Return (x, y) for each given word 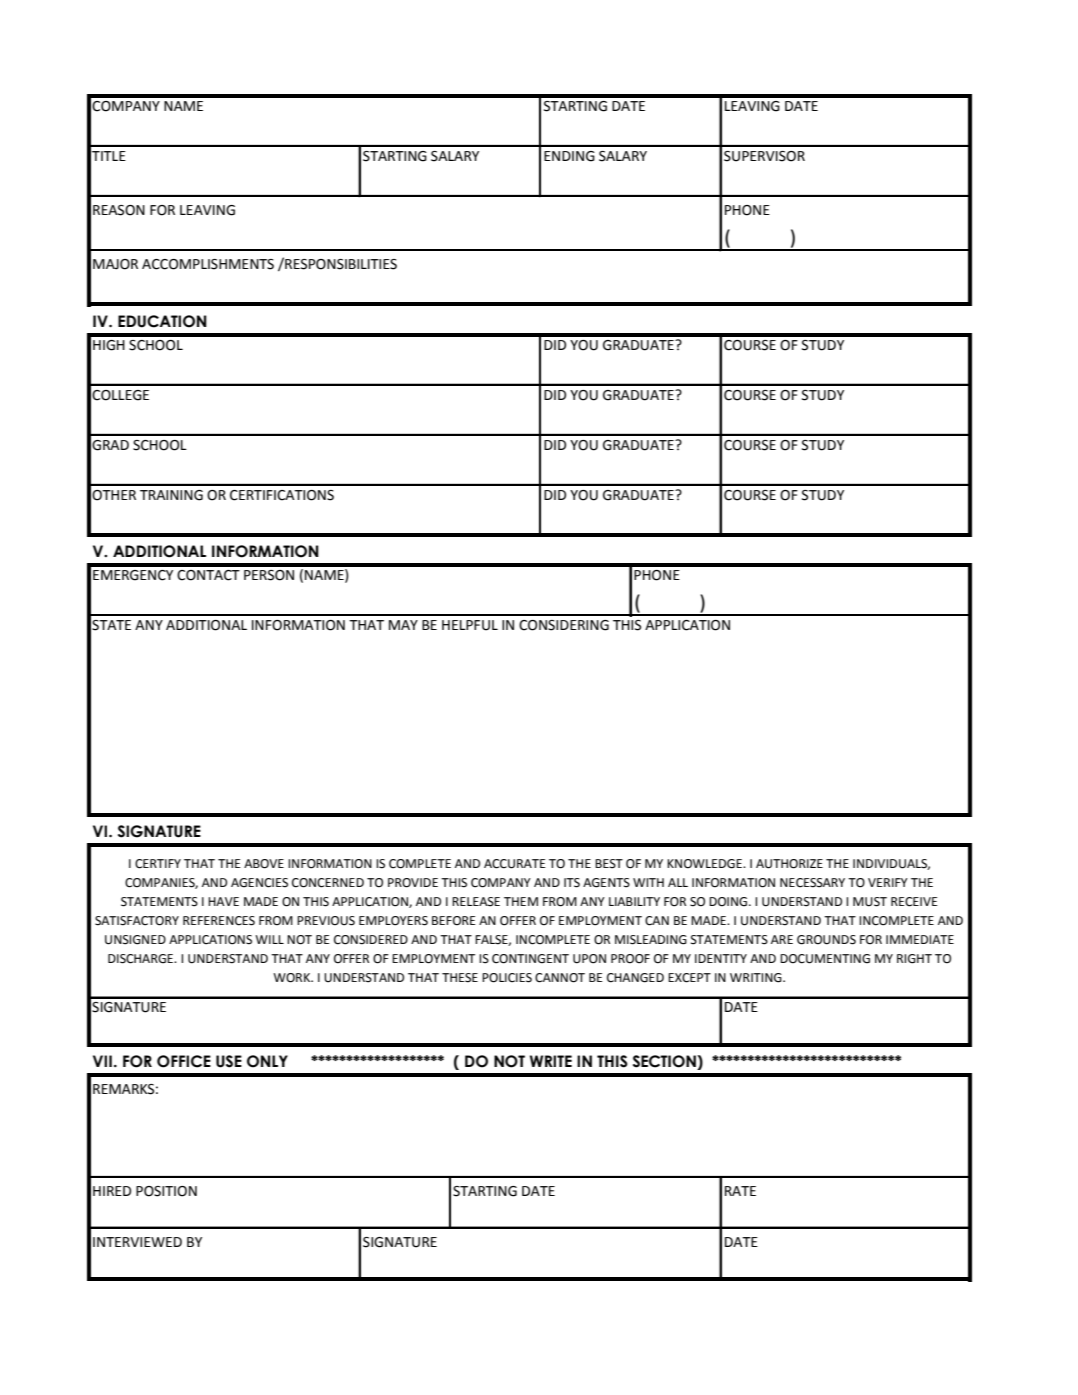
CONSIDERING (564, 625)
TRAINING (171, 495)
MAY (403, 625)
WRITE (551, 1061)
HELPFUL (470, 625)
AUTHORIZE (789, 864)
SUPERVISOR (764, 156)
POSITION (166, 1191)
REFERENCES (219, 921)
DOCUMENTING (825, 959)
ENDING (569, 156)
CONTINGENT (530, 959)
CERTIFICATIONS (282, 495)
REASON (119, 210)
